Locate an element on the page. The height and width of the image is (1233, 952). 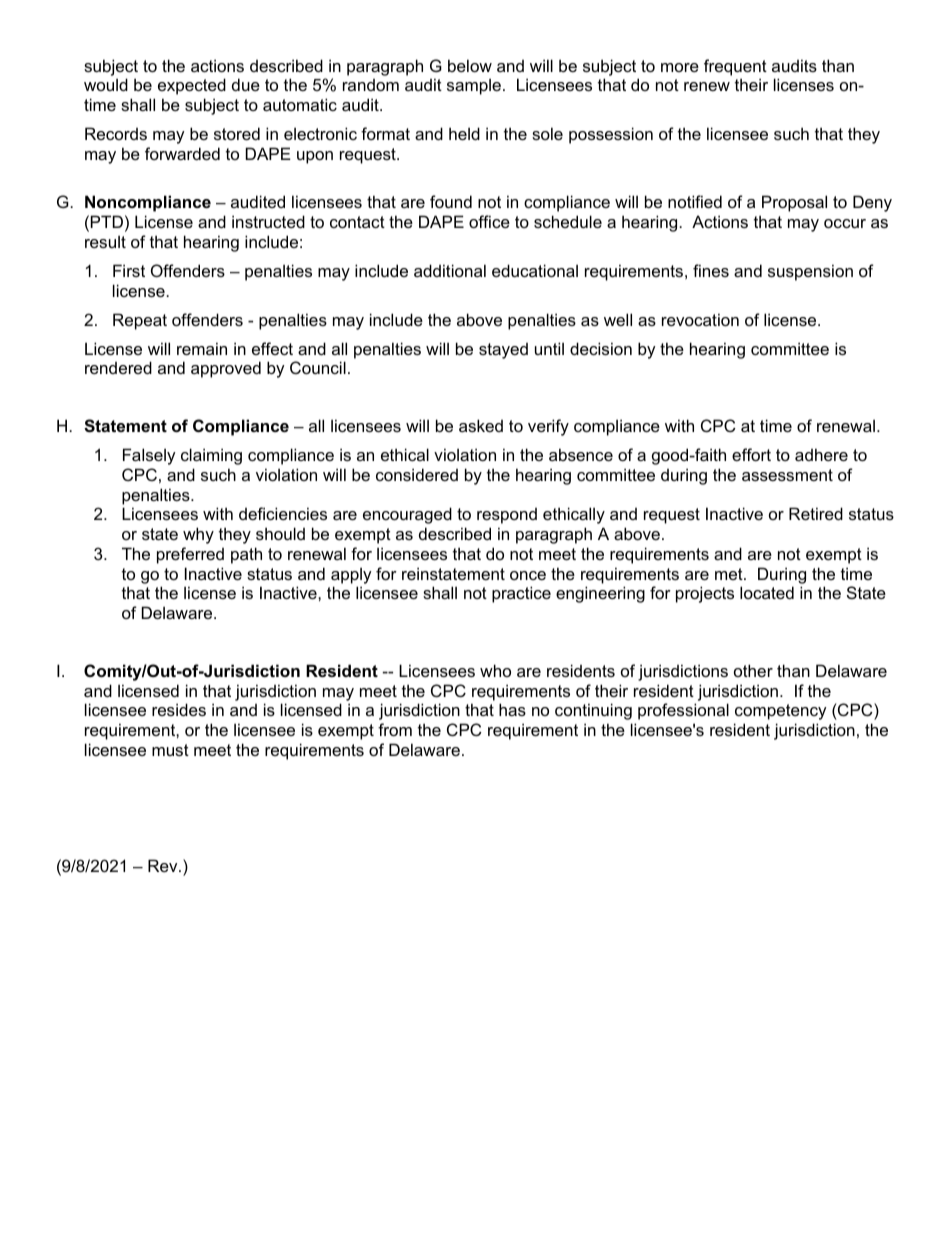
instructed is located at coordinates (268, 221).
